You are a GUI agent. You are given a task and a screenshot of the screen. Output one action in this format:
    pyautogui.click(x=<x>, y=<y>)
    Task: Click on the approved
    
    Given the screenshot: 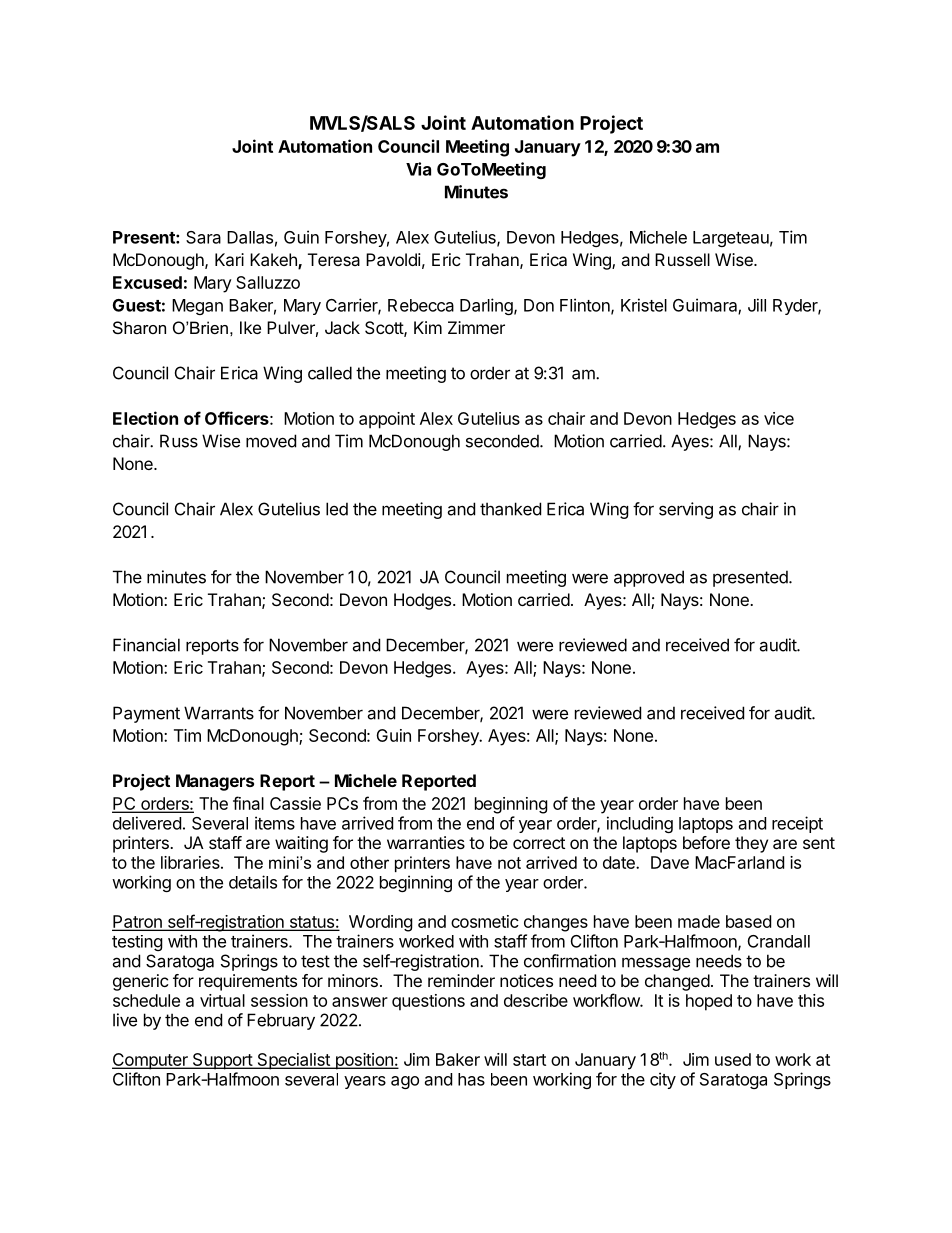 What is the action you would take?
    pyautogui.click(x=649, y=578)
